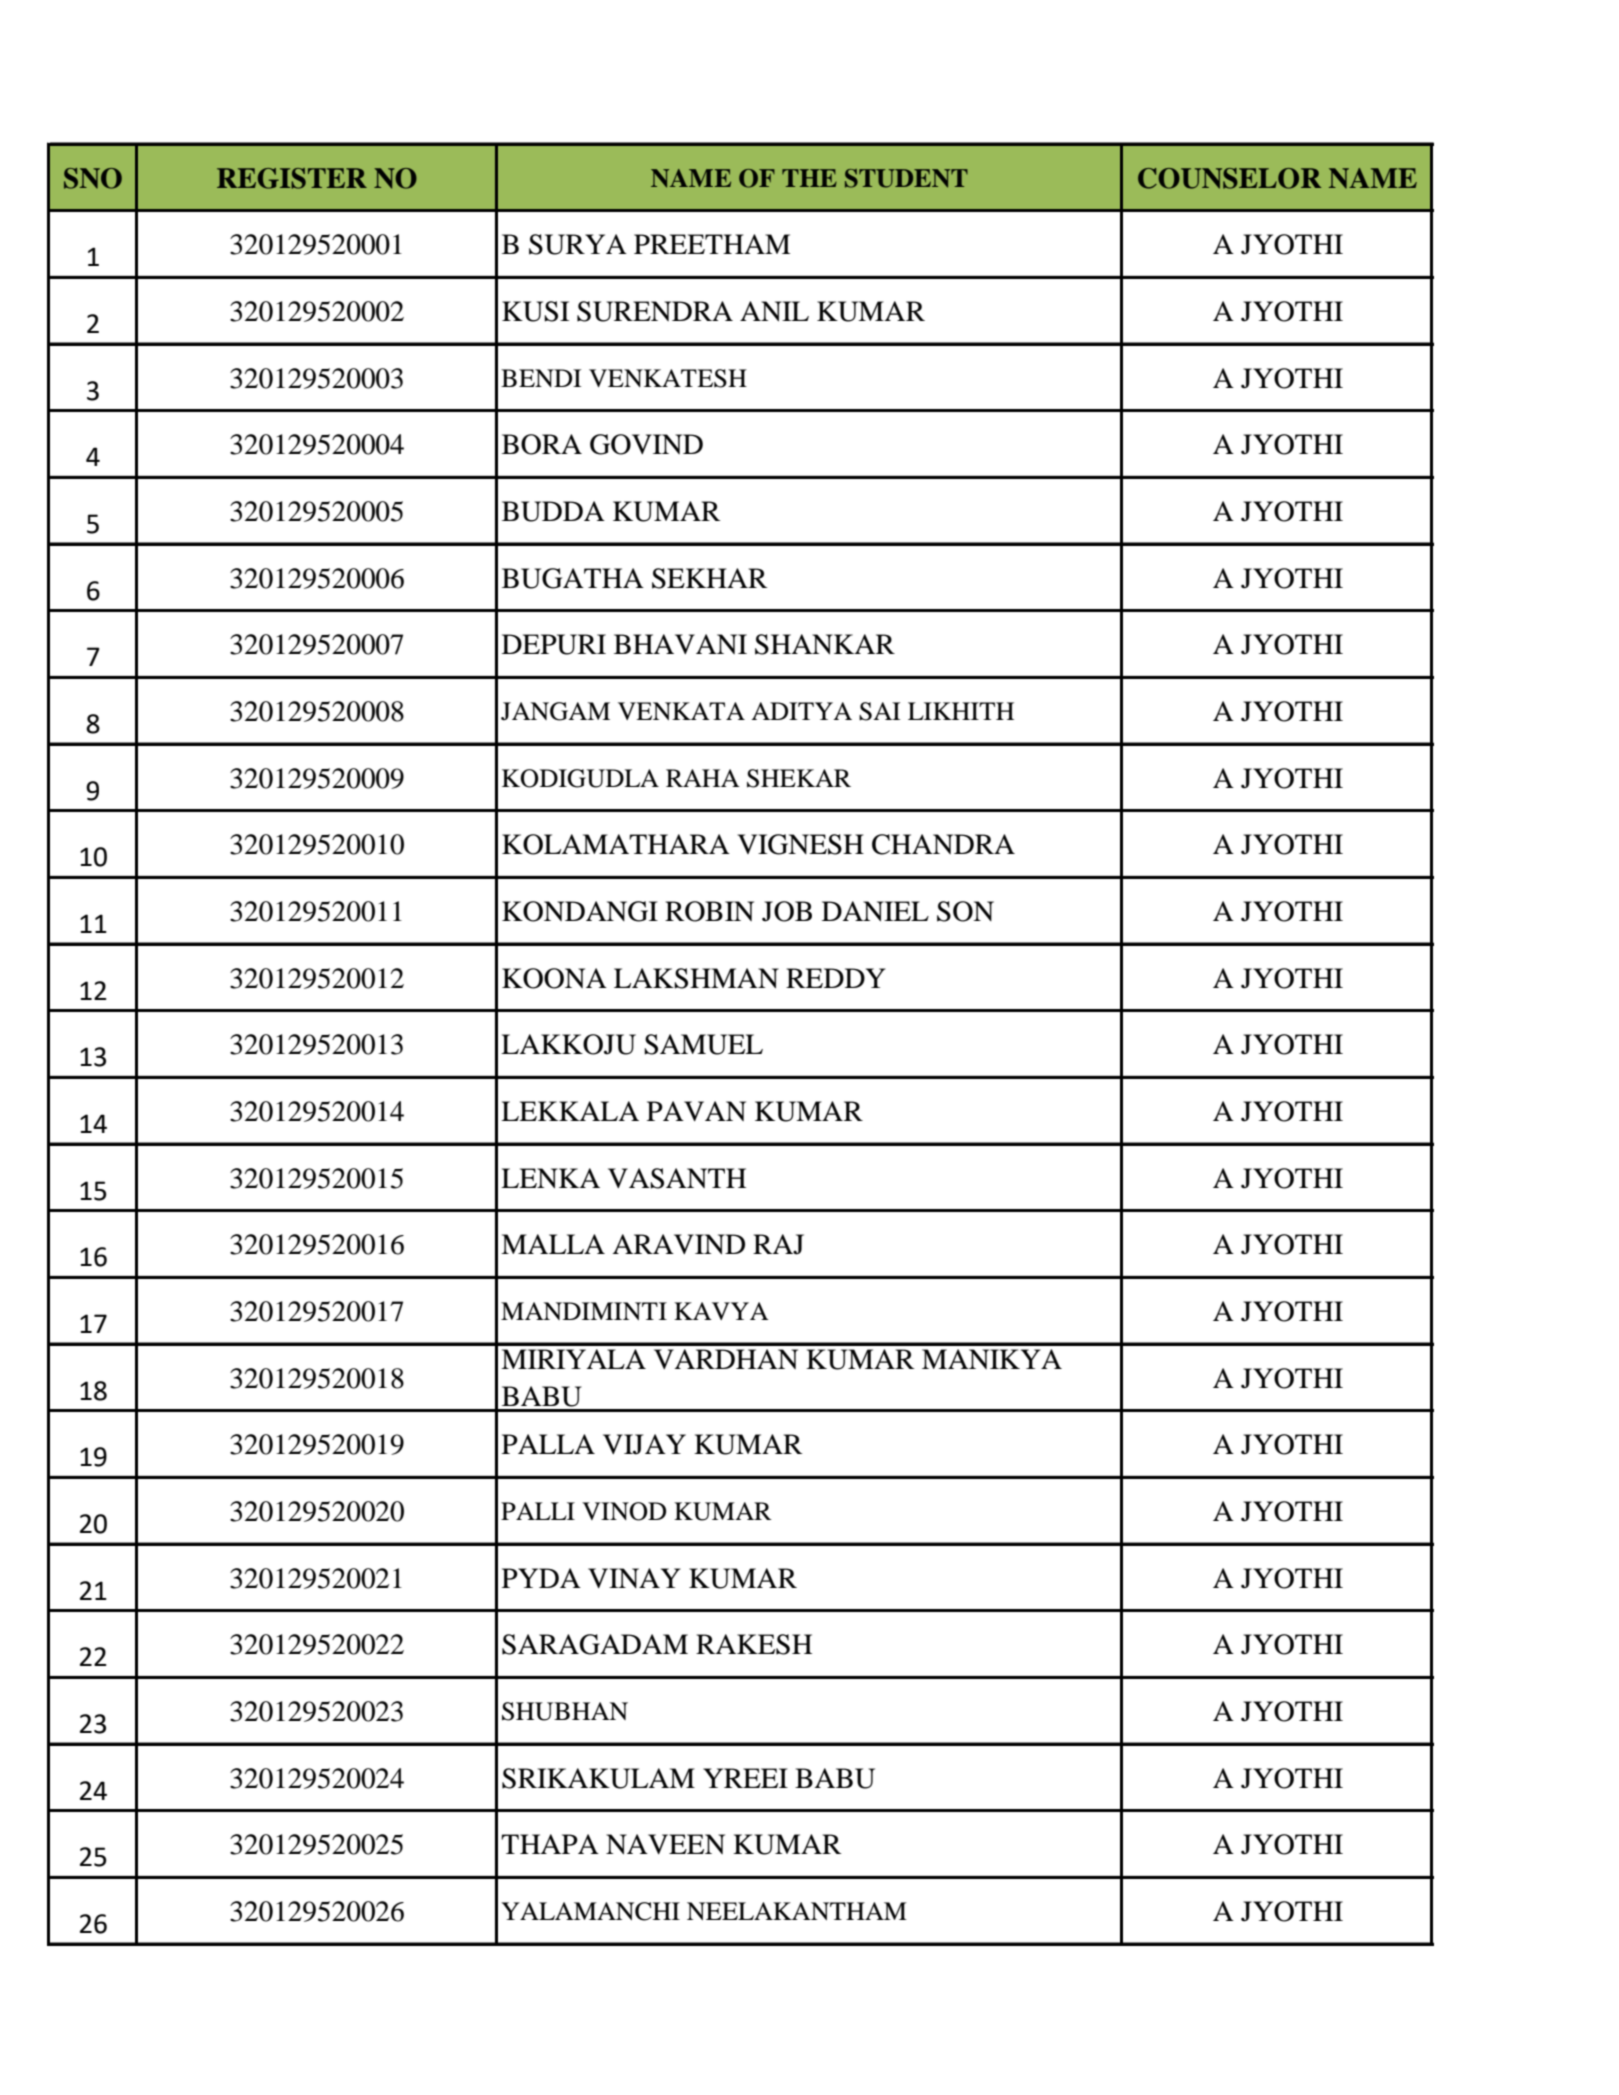 This screenshot has width=1619, height=2095. What do you see at coordinates (578, 244) in the screenshot?
I see `SURYA` at bounding box center [578, 244].
